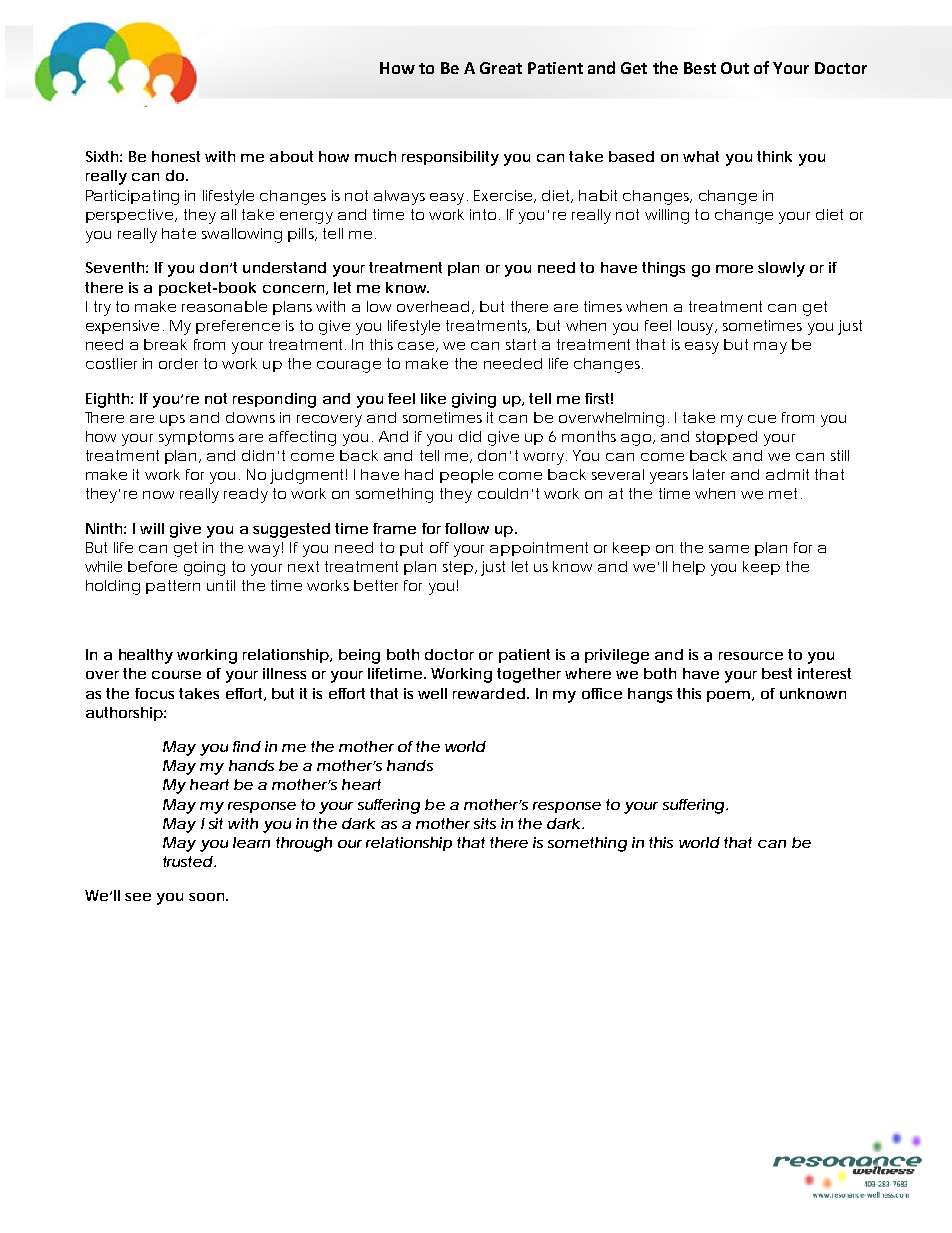  Describe the element at coordinates (474, 400) in the document. I see `giving` at that location.
